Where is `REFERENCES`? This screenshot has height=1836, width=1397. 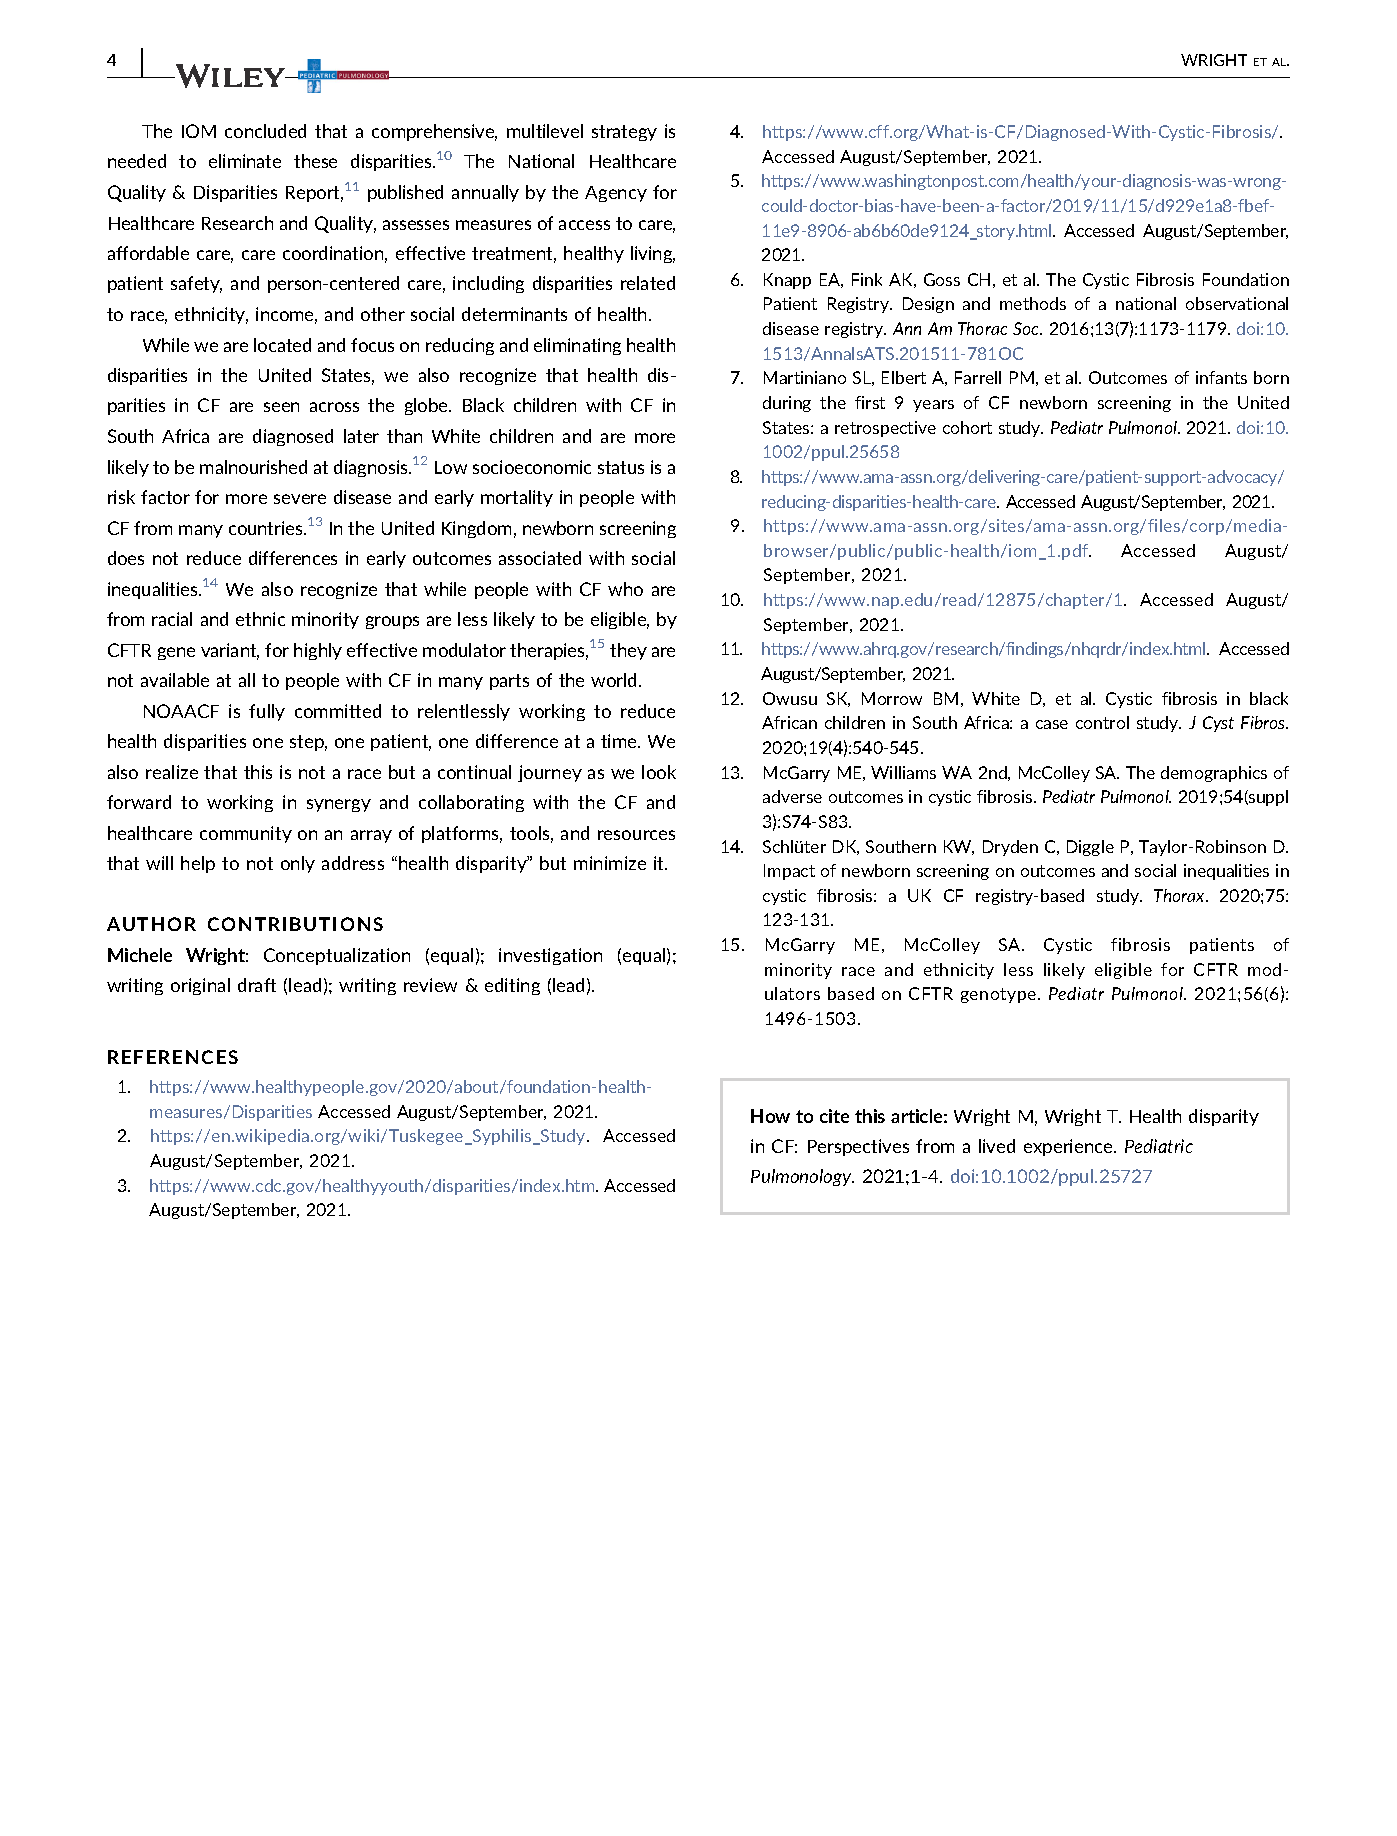 REFERENCES is located at coordinates (173, 1057).
